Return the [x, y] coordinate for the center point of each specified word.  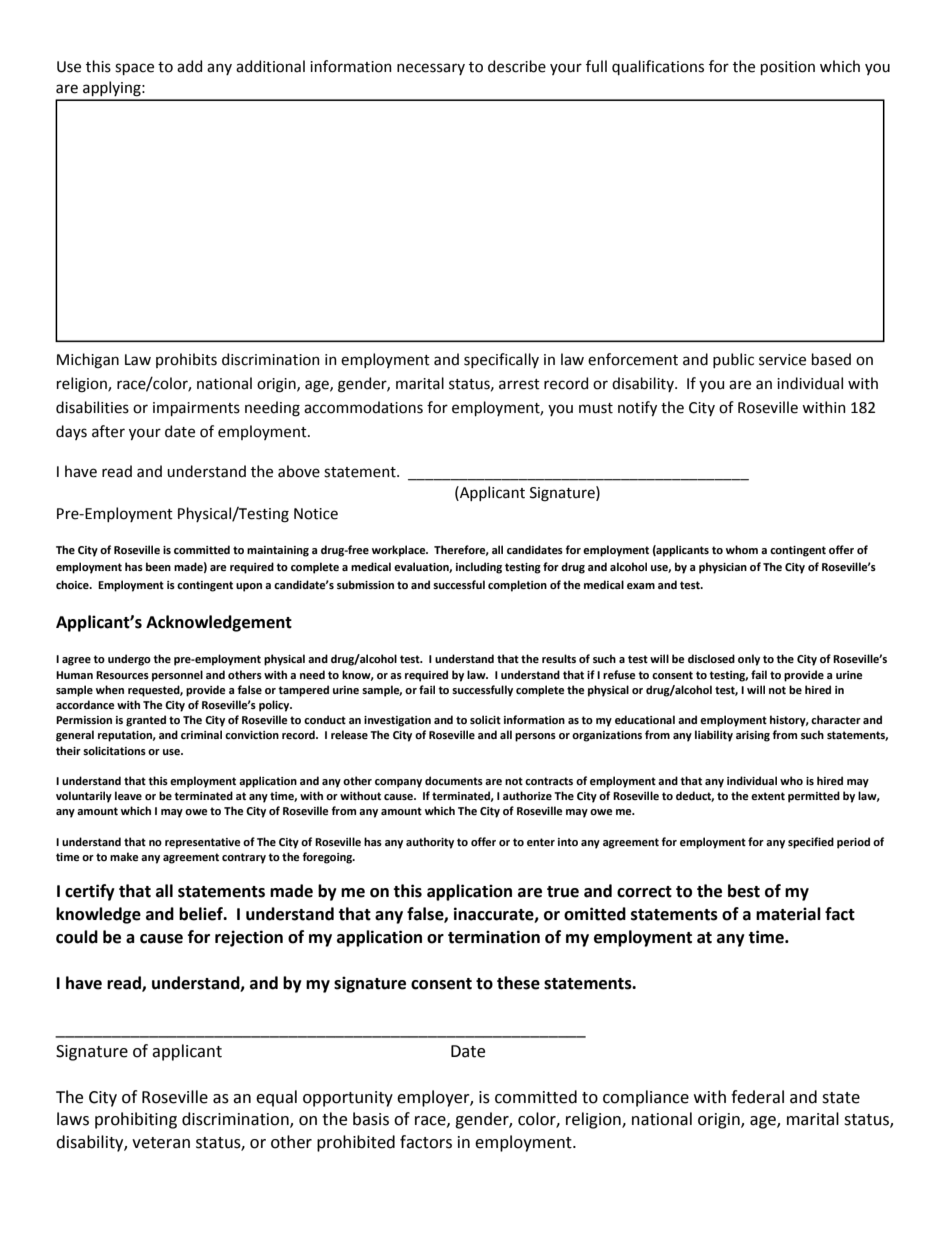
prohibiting [136, 1120]
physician [723, 568]
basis [371, 1119]
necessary [431, 69]
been [158, 566]
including [479, 568]
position [788, 68]
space [134, 69]
